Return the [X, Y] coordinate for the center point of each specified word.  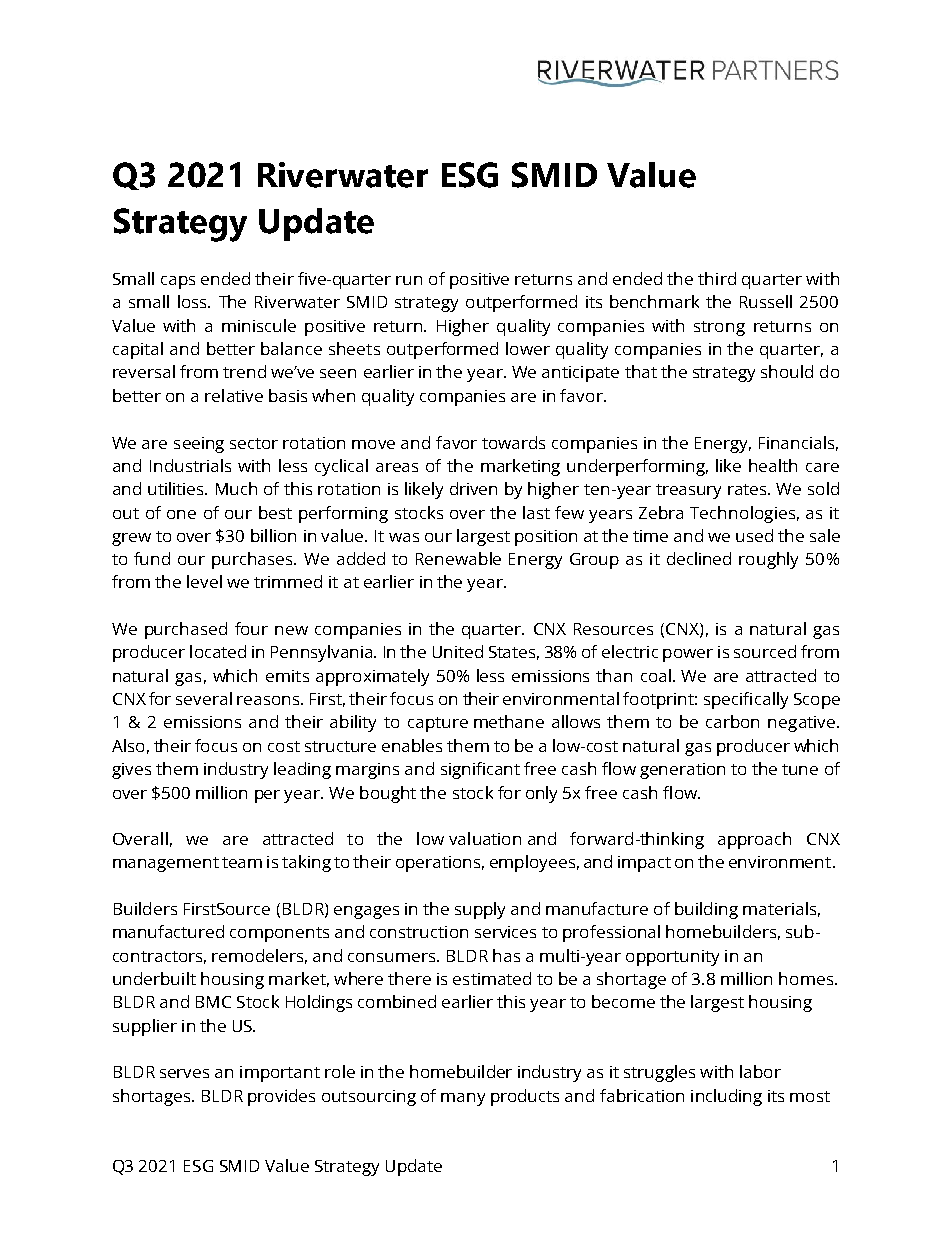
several [204, 698]
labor [760, 1071]
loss [193, 301]
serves [184, 1073]
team [242, 862]
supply [480, 910]
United [458, 651]
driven [473, 488]
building [706, 910]
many [463, 1099]
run [409, 280]
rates [749, 489]
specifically [746, 700]
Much [236, 488]
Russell [766, 301]
